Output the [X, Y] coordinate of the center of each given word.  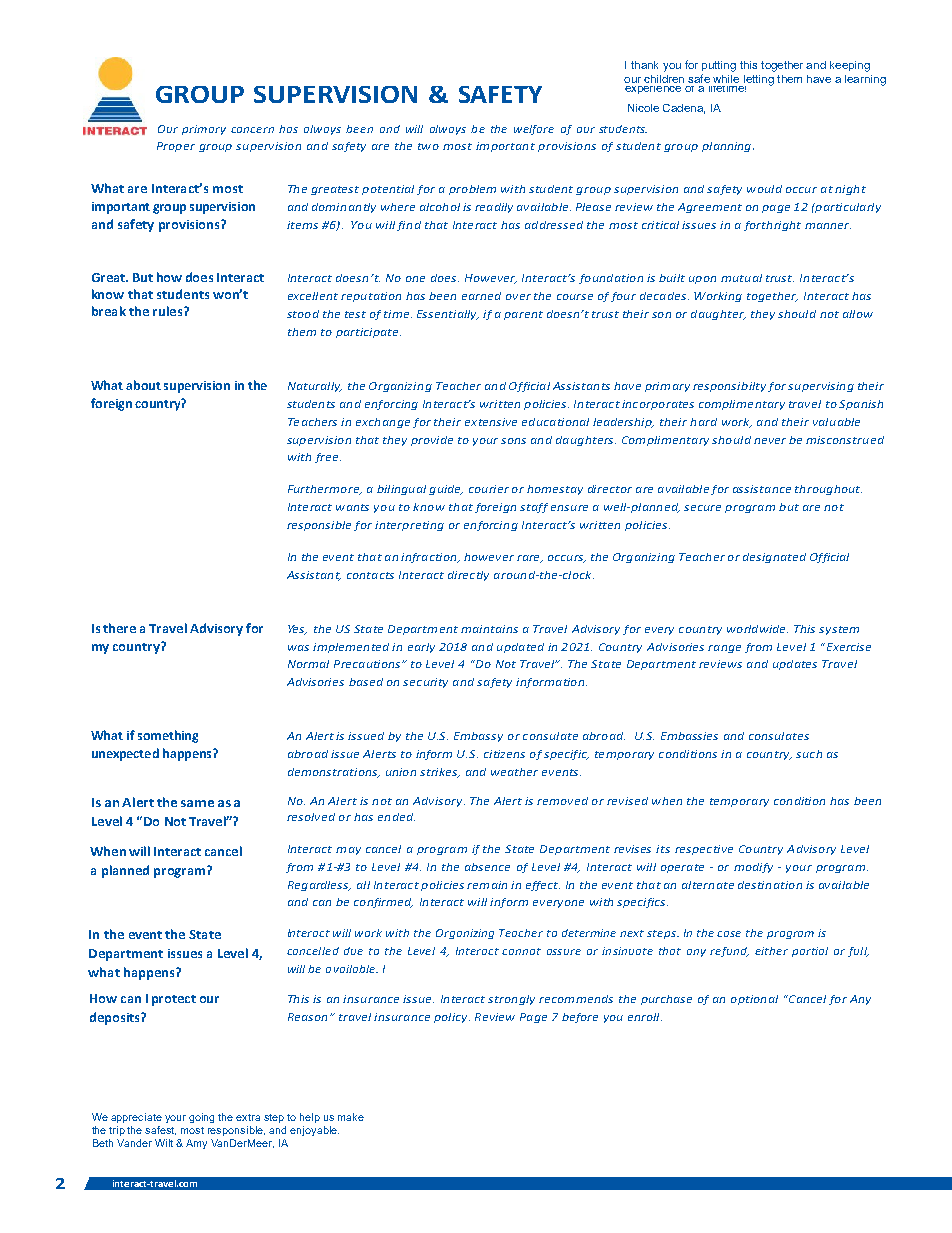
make [351, 1117]
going [201, 1118]
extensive [491, 422]
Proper [176, 147]
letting [757, 81]
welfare [534, 130]
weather [514, 772]
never [770, 441]
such [809, 754]
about [143, 385]
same [197, 803]
